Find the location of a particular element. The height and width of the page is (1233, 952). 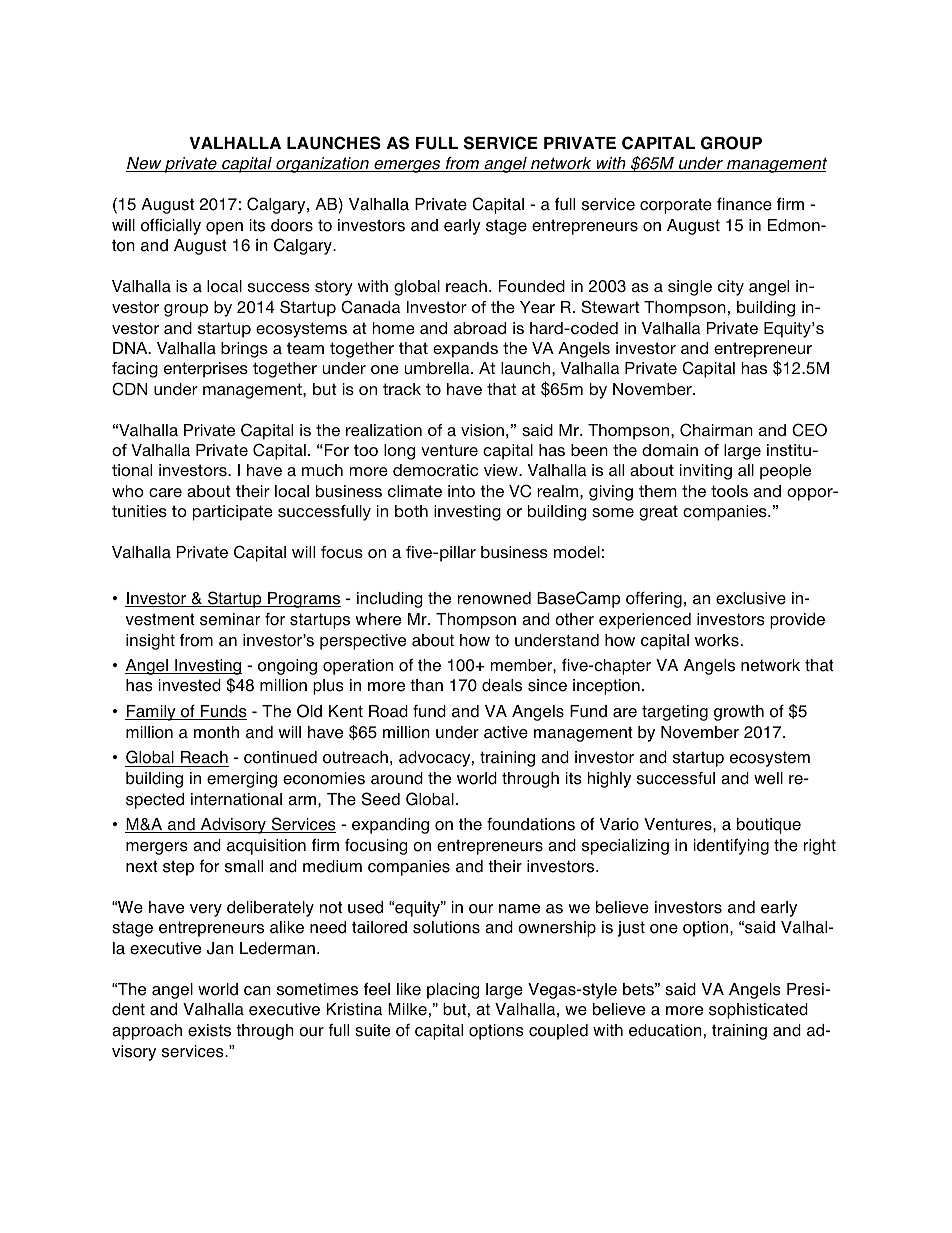

renowned is located at coordinates (494, 598).
